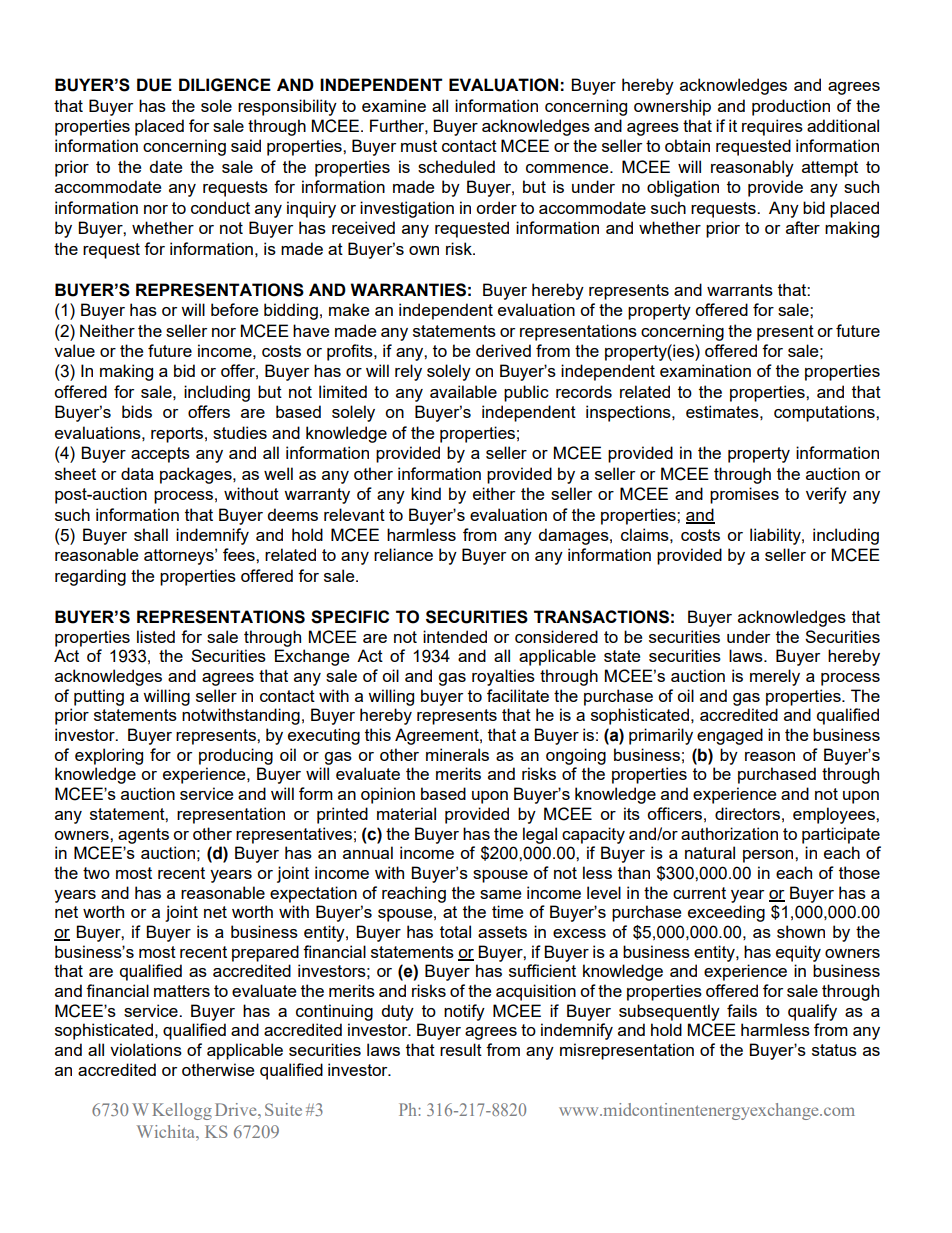 The width and height of the document is (952, 1233). I want to click on listed, so click(156, 636).
